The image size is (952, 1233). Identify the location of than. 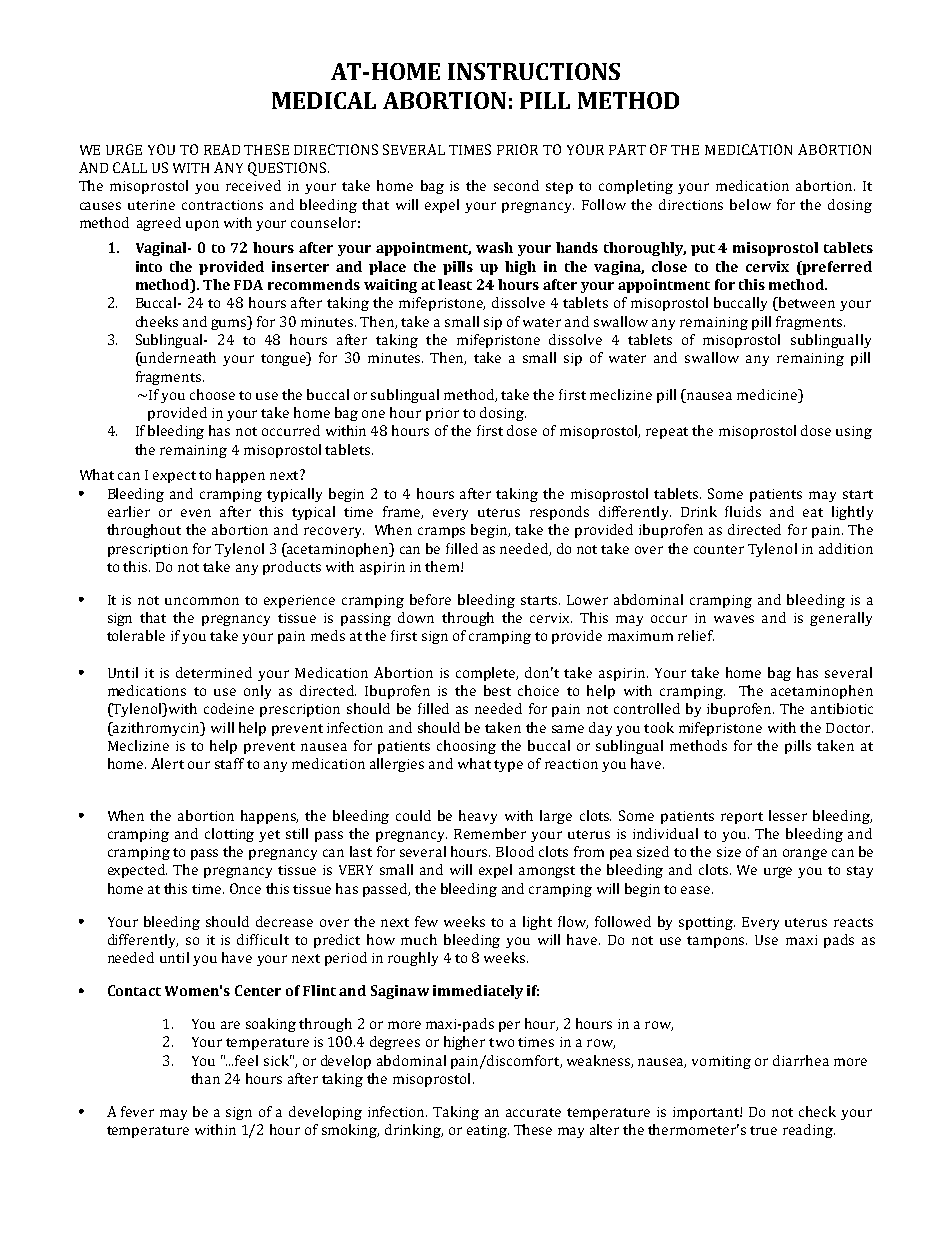
(205, 1078).
